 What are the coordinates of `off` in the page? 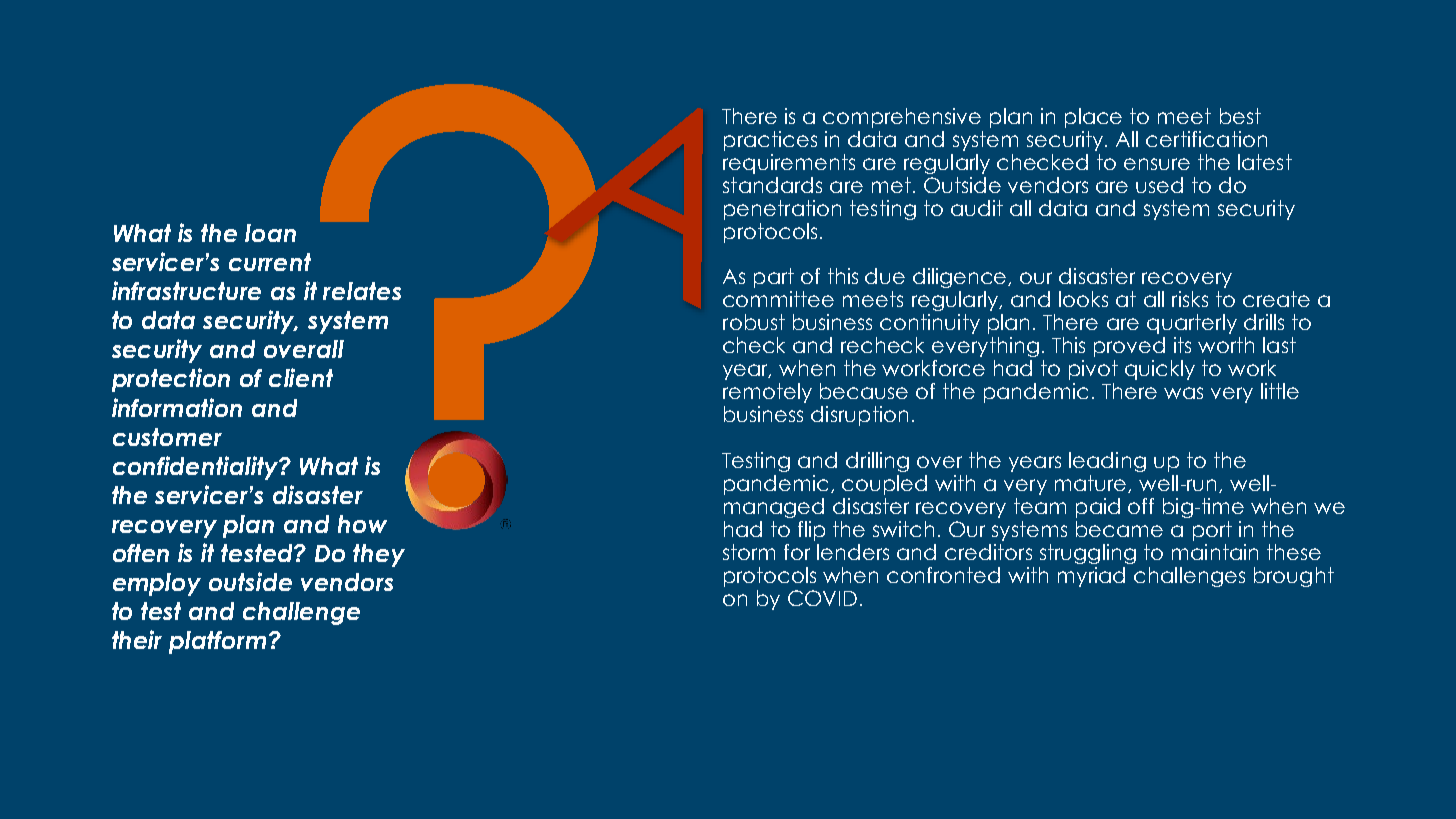 It's located at (1141, 506).
